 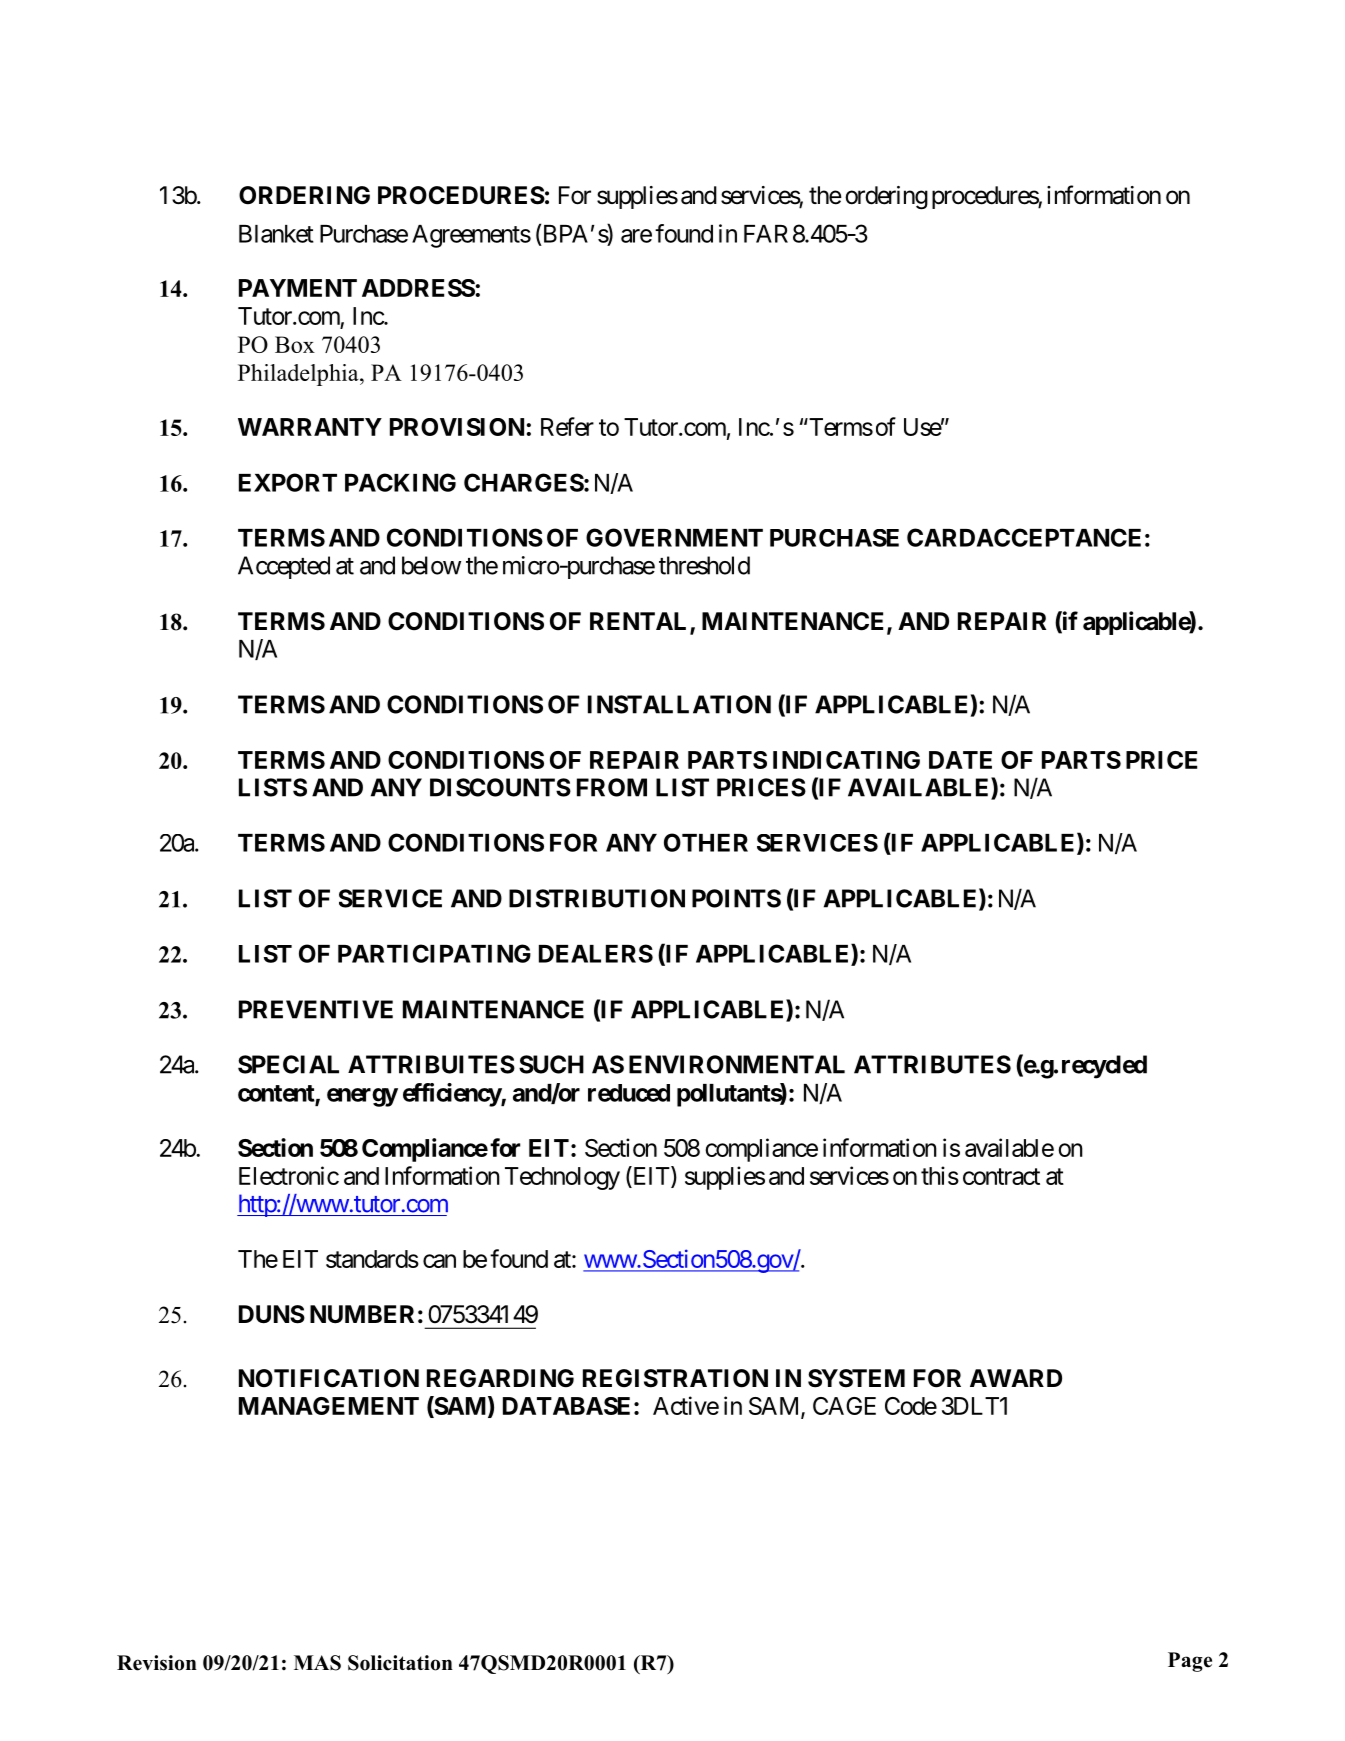 What do you see at coordinates (298, 288) in the screenshot?
I see `PAYMENT` at bounding box center [298, 288].
